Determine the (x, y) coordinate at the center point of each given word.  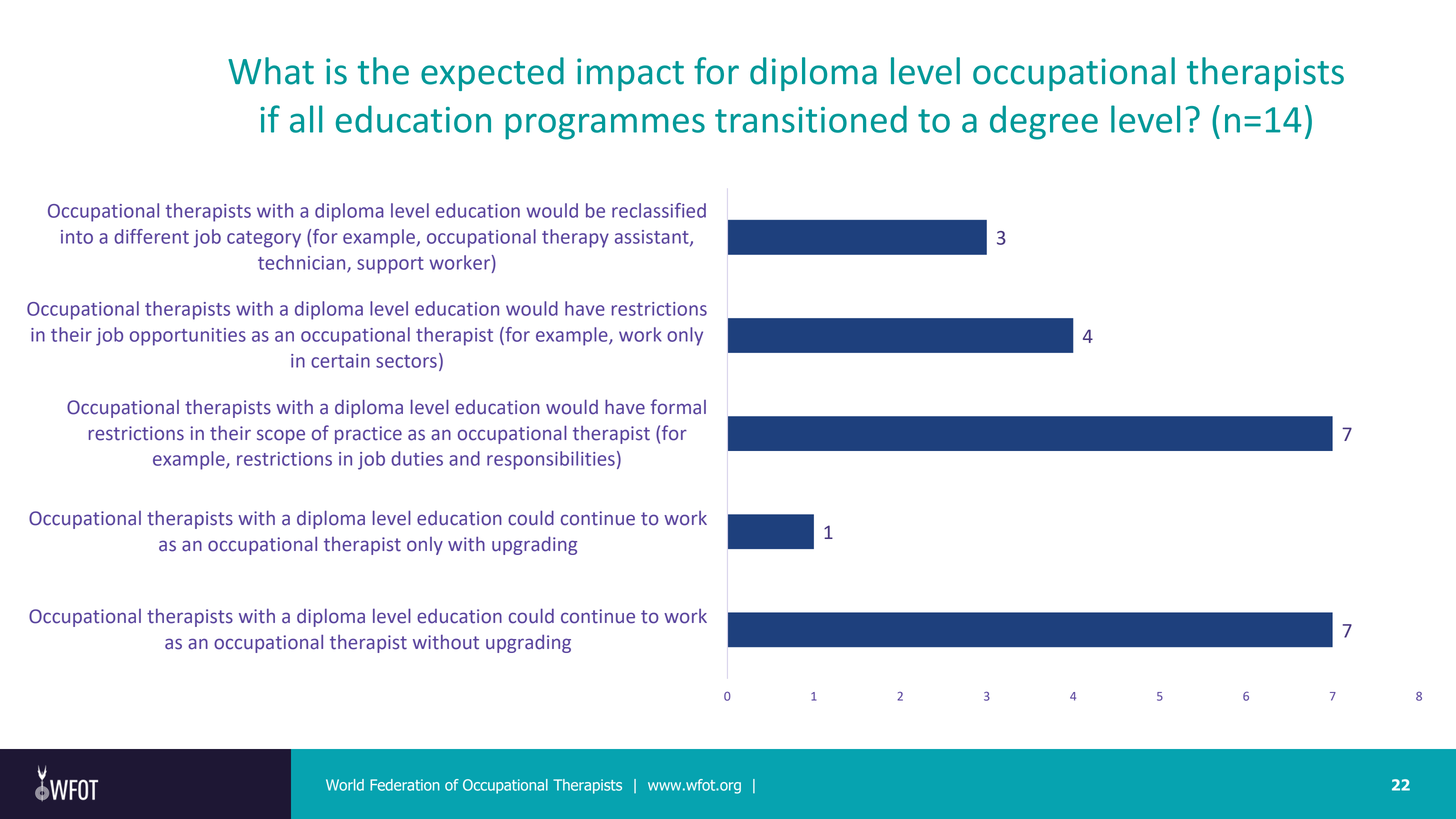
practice (368, 435)
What (271, 71)
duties (417, 458)
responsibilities (551, 460)
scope (281, 436)
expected (492, 74)
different (151, 236)
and (464, 458)
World (345, 785)
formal (678, 407)
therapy (575, 238)
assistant (653, 238)
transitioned (811, 119)
